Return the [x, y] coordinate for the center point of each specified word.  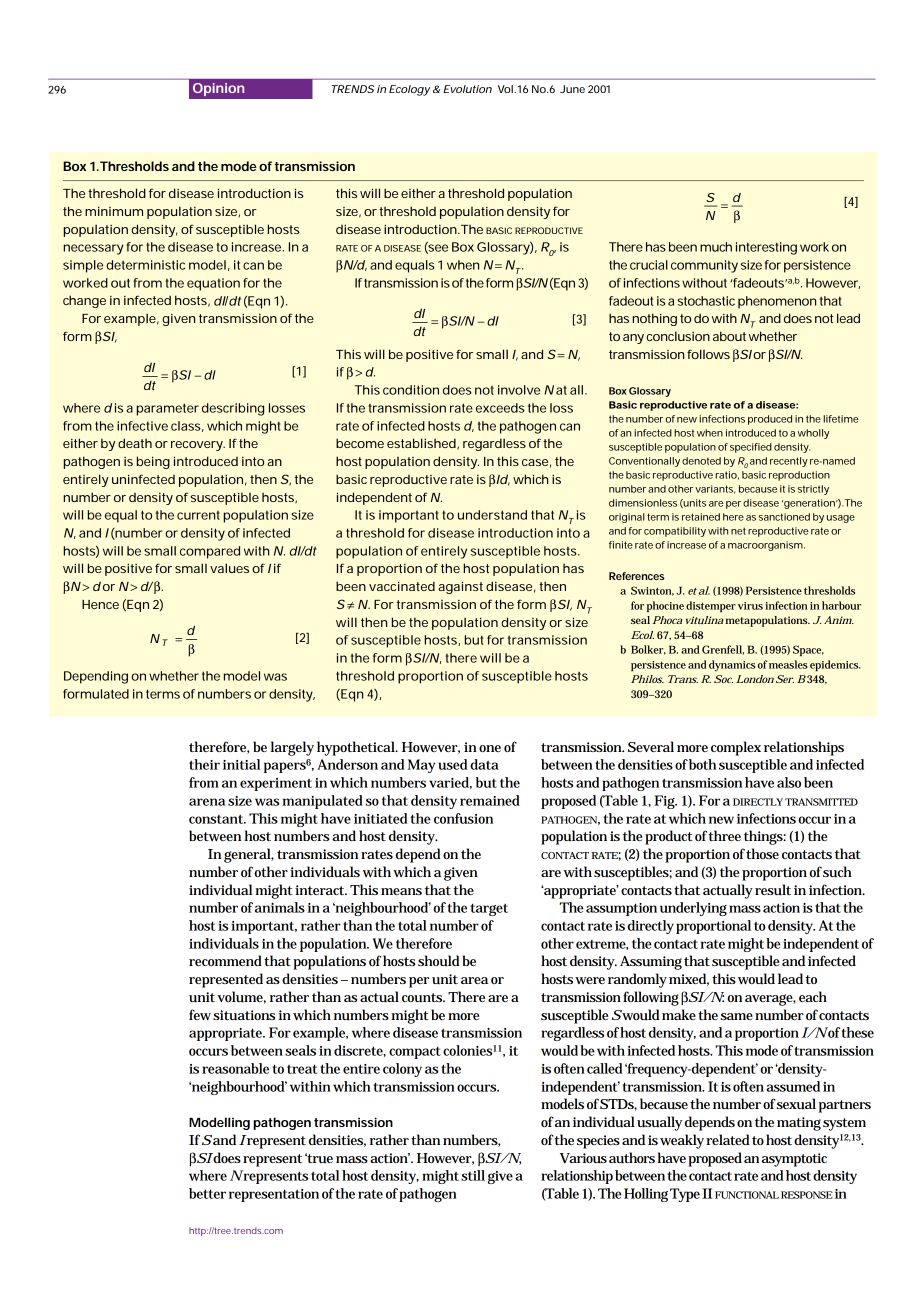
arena [207, 802]
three [724, 835]
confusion [463, 818]
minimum [114, 211]
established [422, 444]
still [473, 1175]
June [572, 89]
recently [789, 462]
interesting [766, 248]
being [153, 462]
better [207, 1193]
